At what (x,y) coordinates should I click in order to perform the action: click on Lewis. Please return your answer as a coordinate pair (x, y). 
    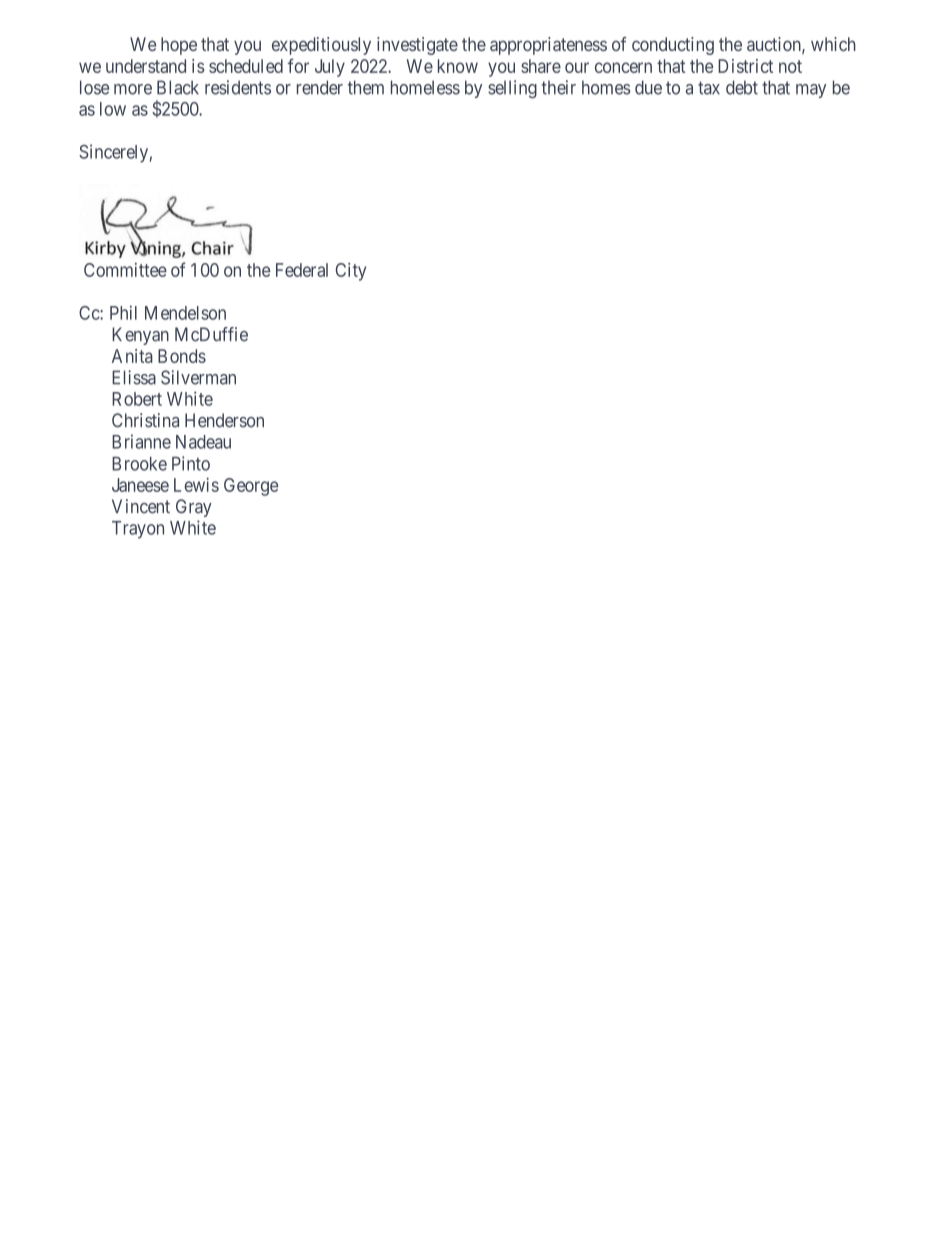
    Looking at the image, I should click on (196, 485).
